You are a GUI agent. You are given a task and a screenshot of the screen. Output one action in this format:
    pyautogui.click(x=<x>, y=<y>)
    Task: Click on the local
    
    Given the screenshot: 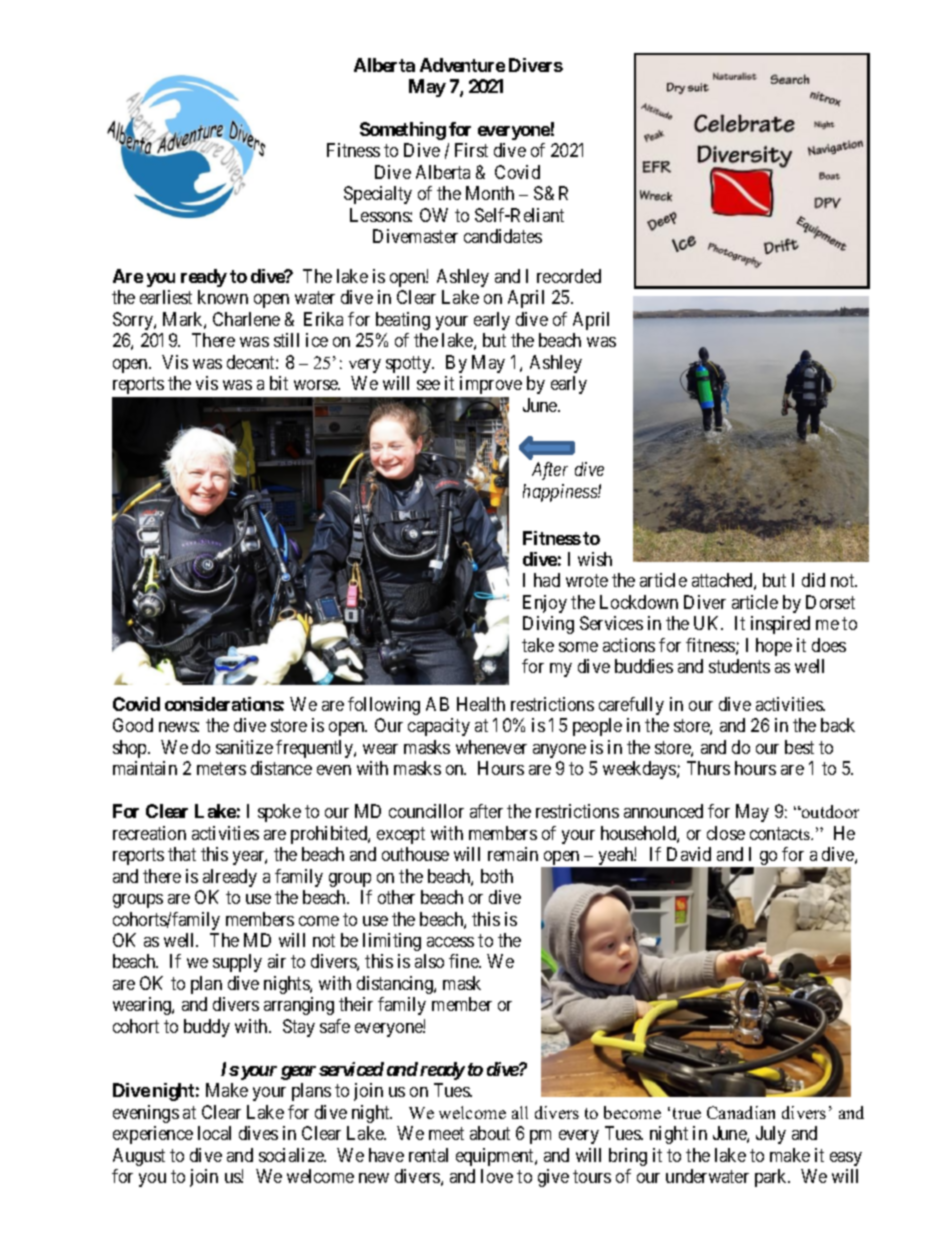 What is the action you would take?
    pyautogui.click(x=214, y=1133)
